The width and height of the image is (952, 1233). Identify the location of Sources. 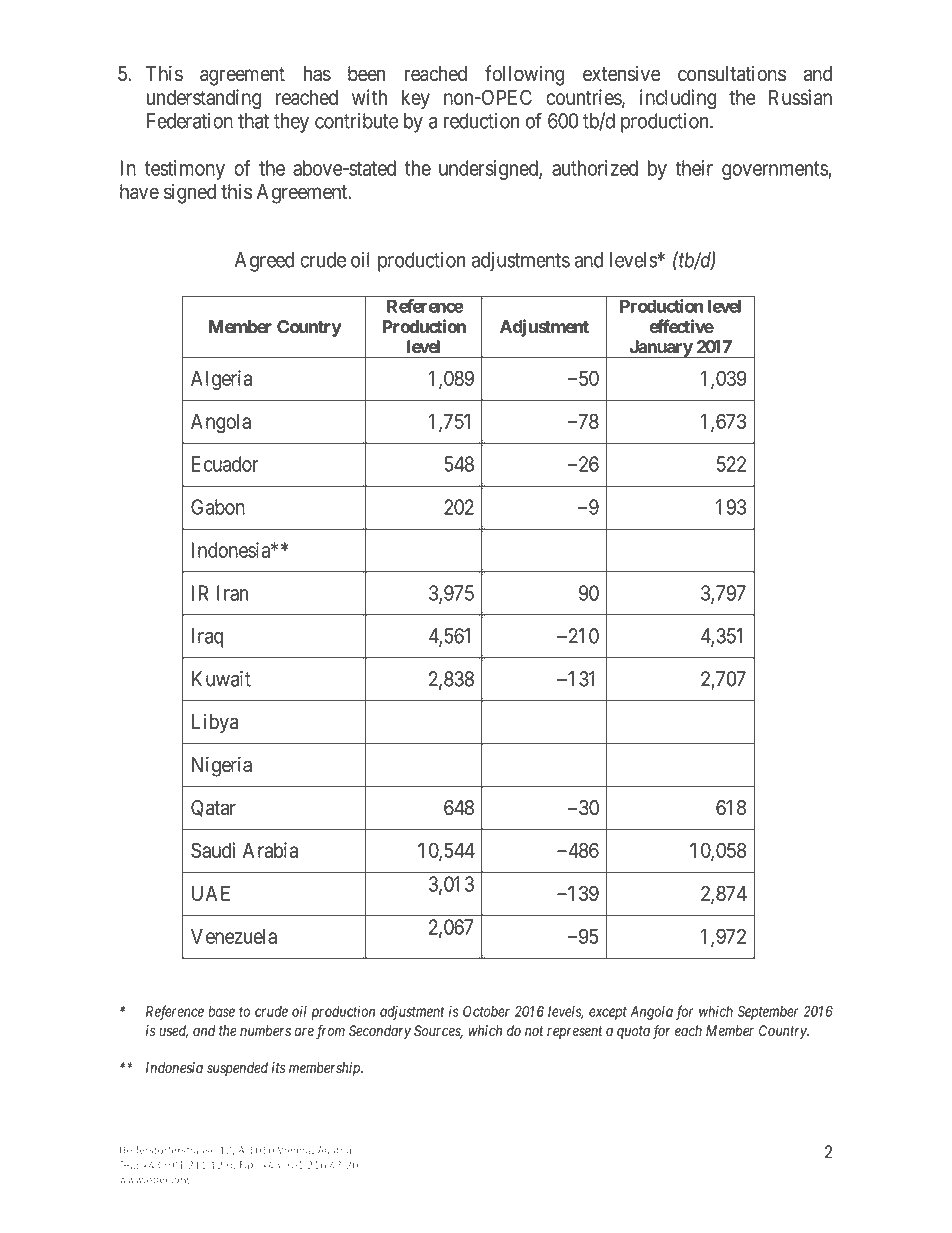
(438, 1032).
